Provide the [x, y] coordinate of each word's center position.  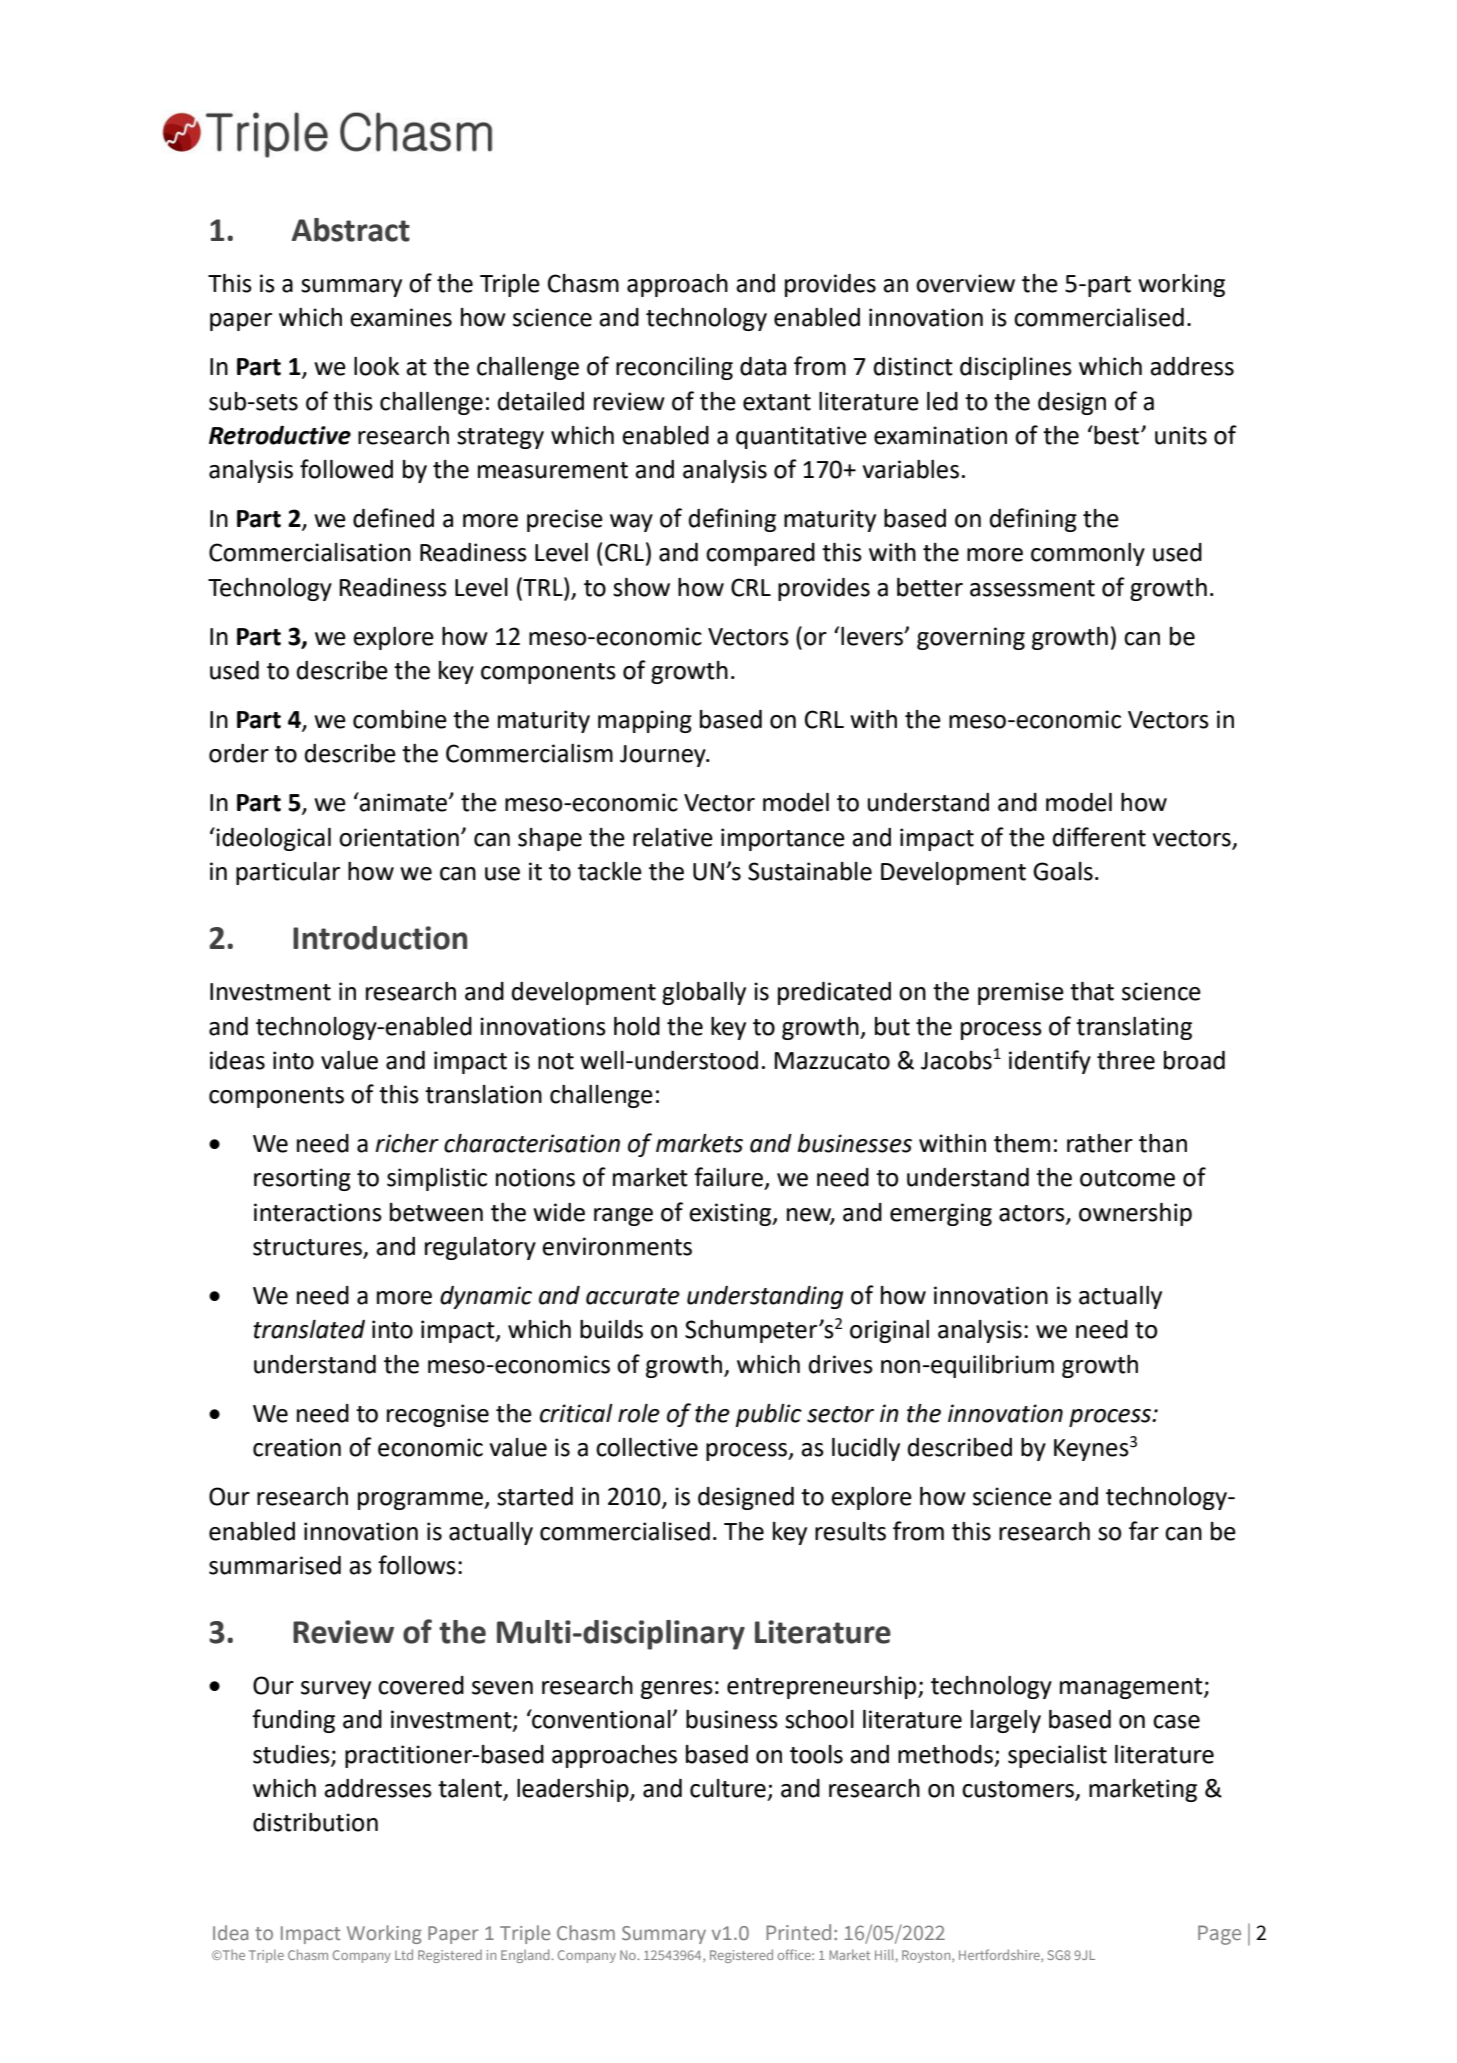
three [1126, 1060]
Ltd [404, 1954]
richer [407, 1143]
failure [728, 1177]
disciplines [1016, 368]
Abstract [351, 230]
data [763, 366]
